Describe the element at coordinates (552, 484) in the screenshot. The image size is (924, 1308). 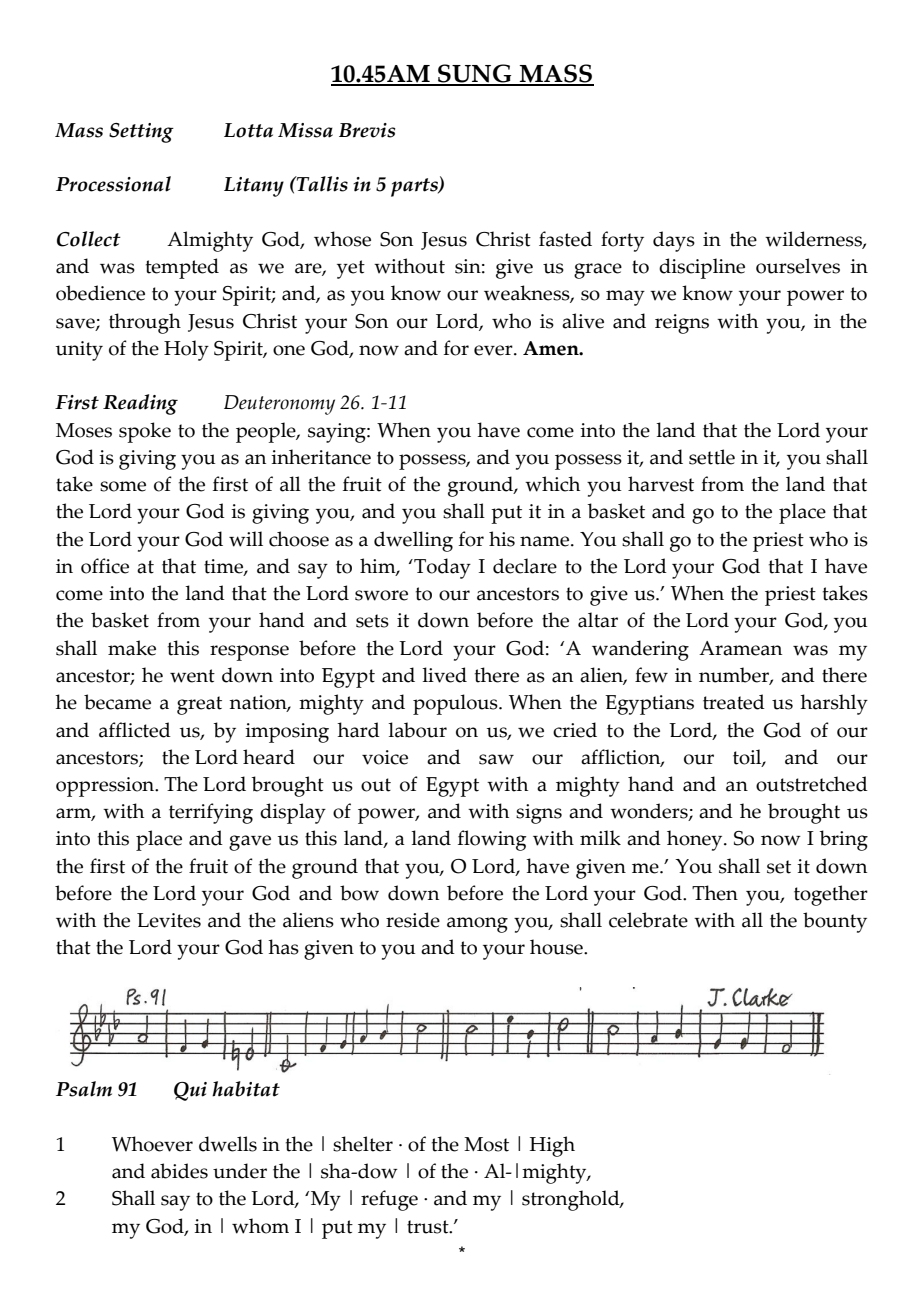
I see `which` at that location.
